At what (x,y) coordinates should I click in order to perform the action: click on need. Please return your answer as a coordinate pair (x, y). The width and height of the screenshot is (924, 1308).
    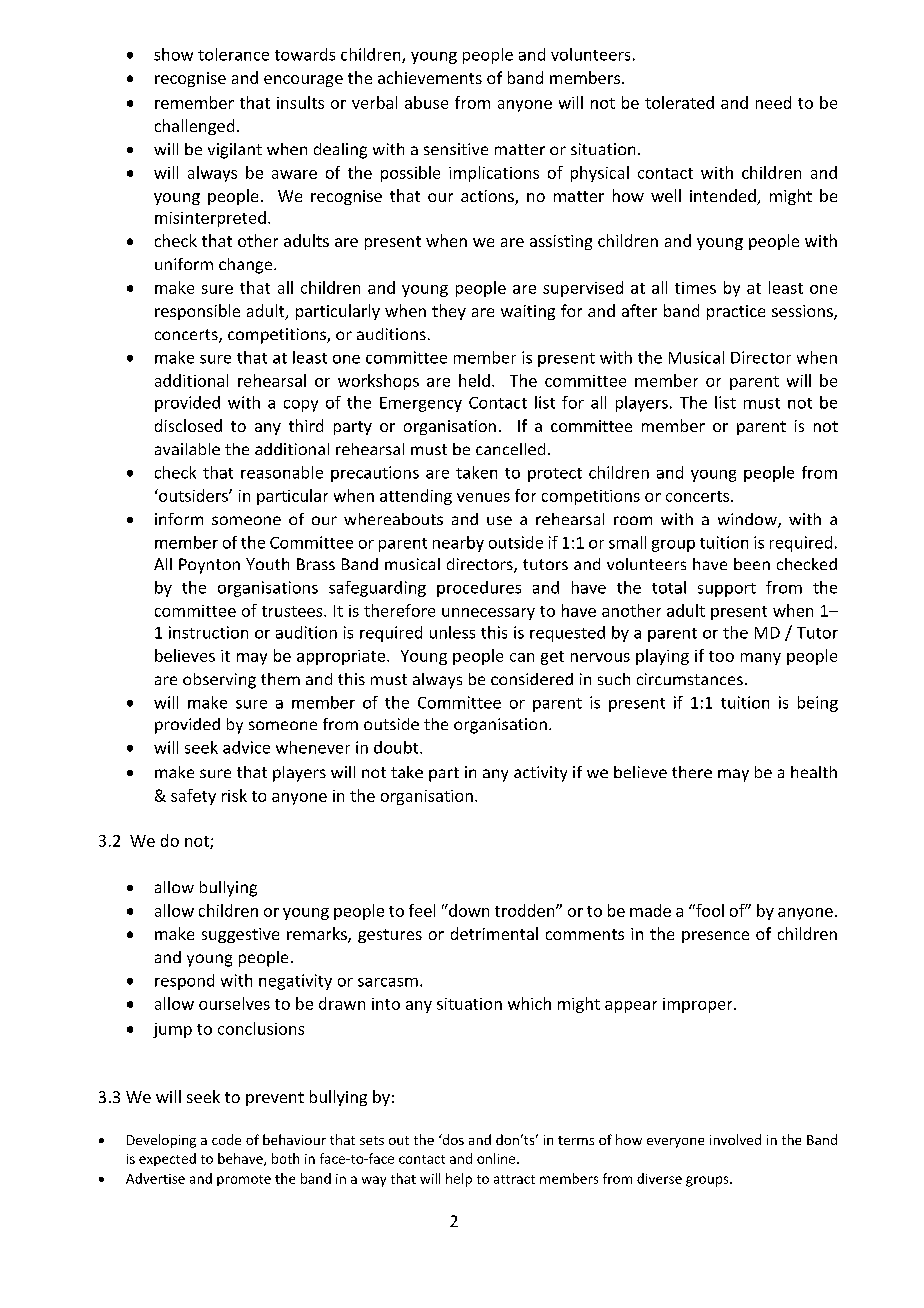
    Looking at the image, I should click on (773, 102).
